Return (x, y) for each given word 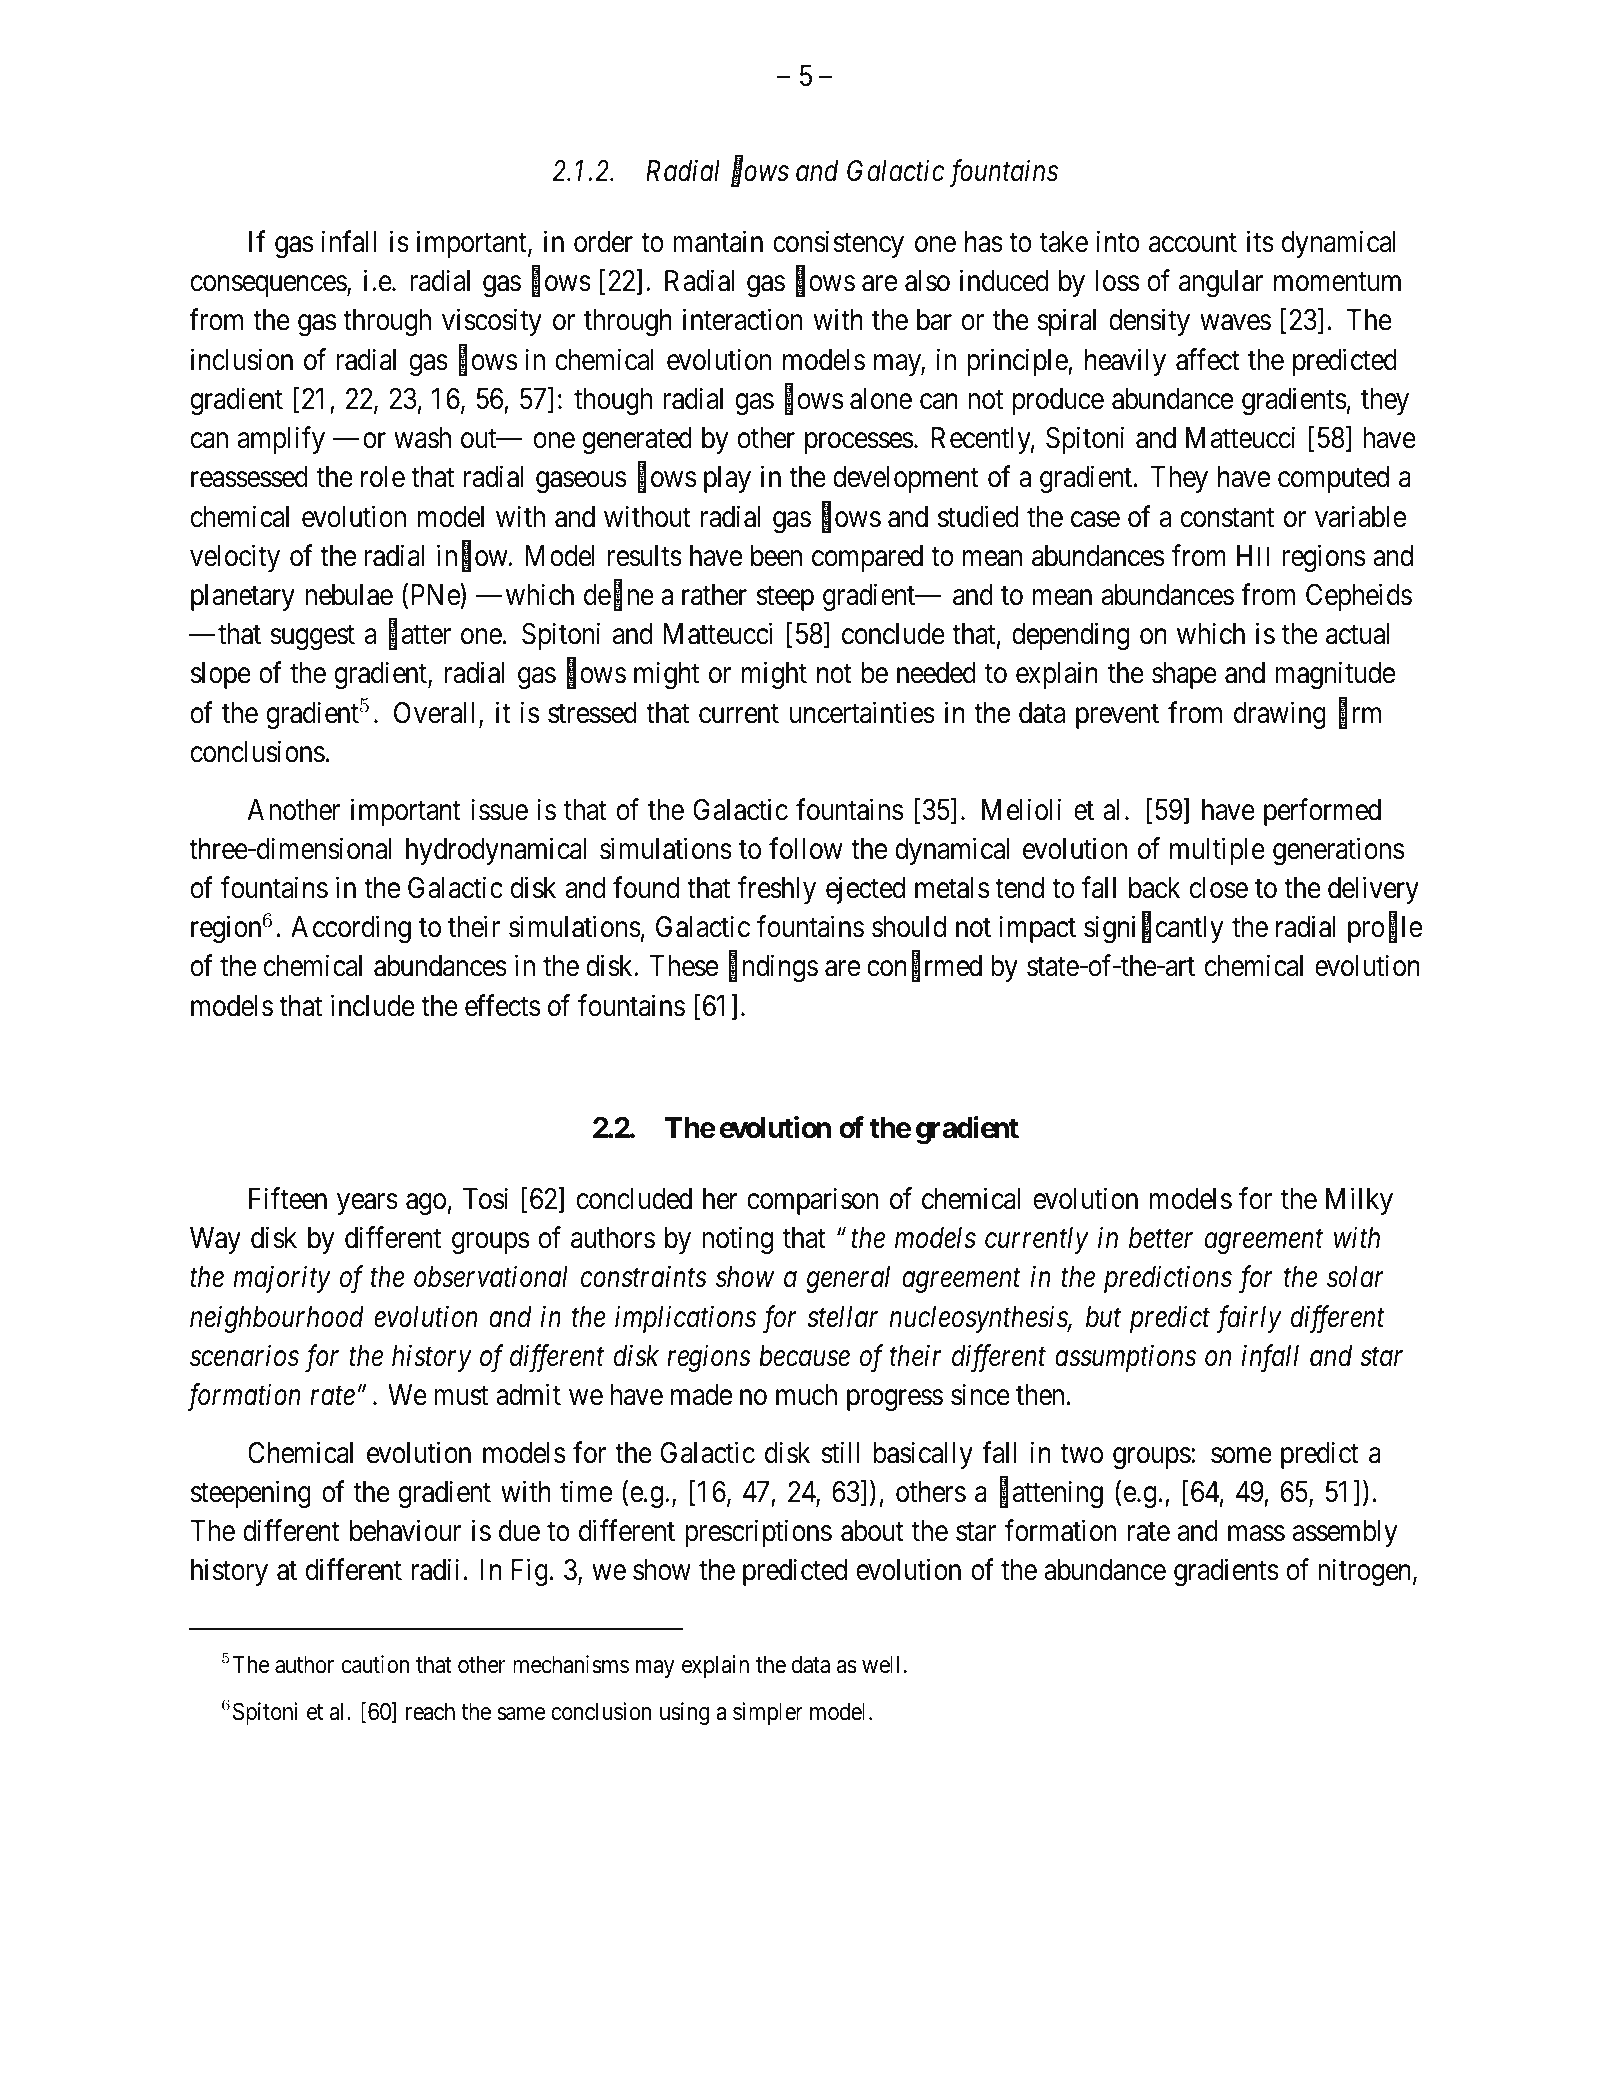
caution (375, 1664)
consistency (838, 244)
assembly (1345, 1533)
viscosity (492, 322)
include (373, 1005)
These (684, 966)
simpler (768, 1713)
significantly (1154, 929)
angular (1221, 283)
